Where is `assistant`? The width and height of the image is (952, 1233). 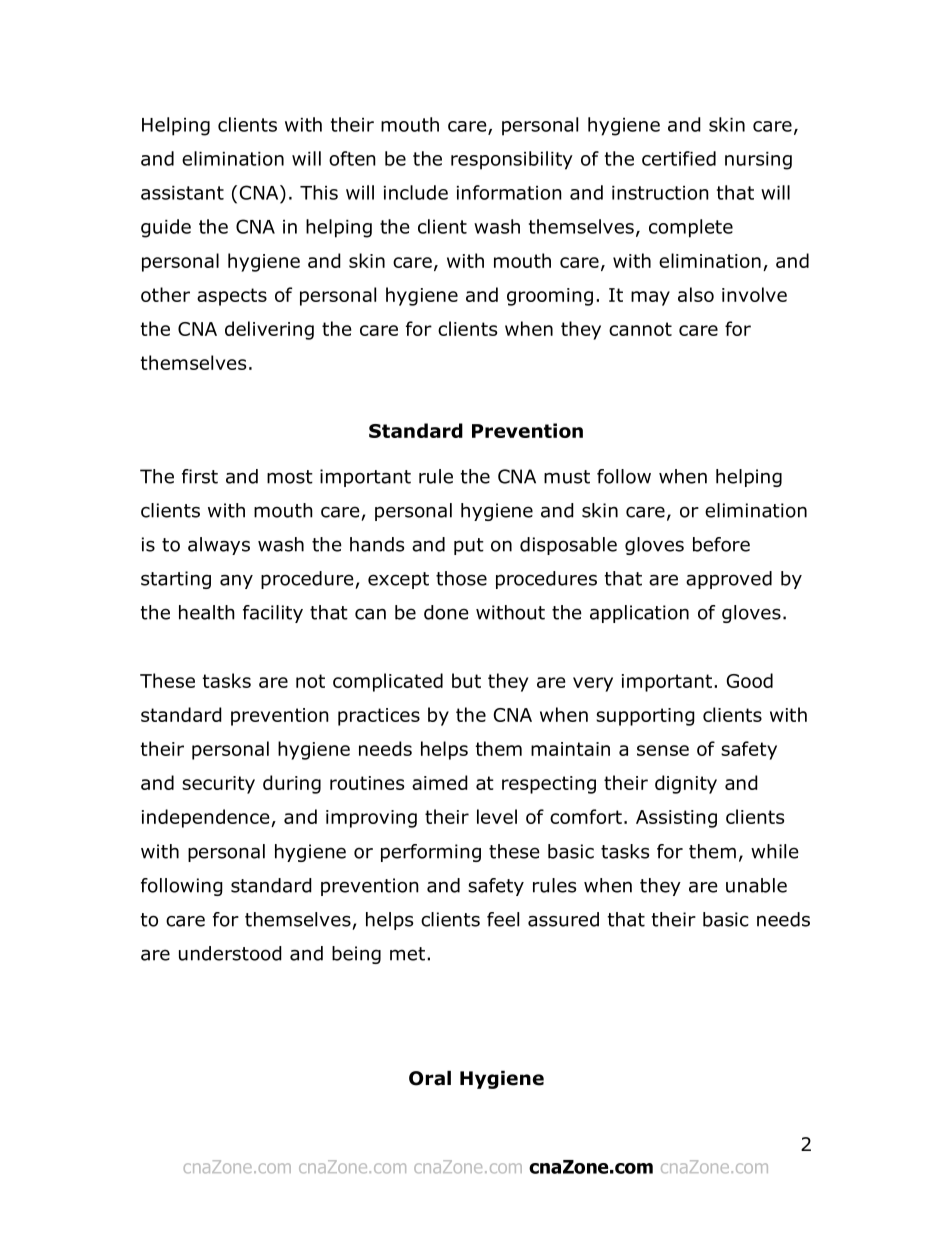 assistant is located at coordinates (182, 193).
